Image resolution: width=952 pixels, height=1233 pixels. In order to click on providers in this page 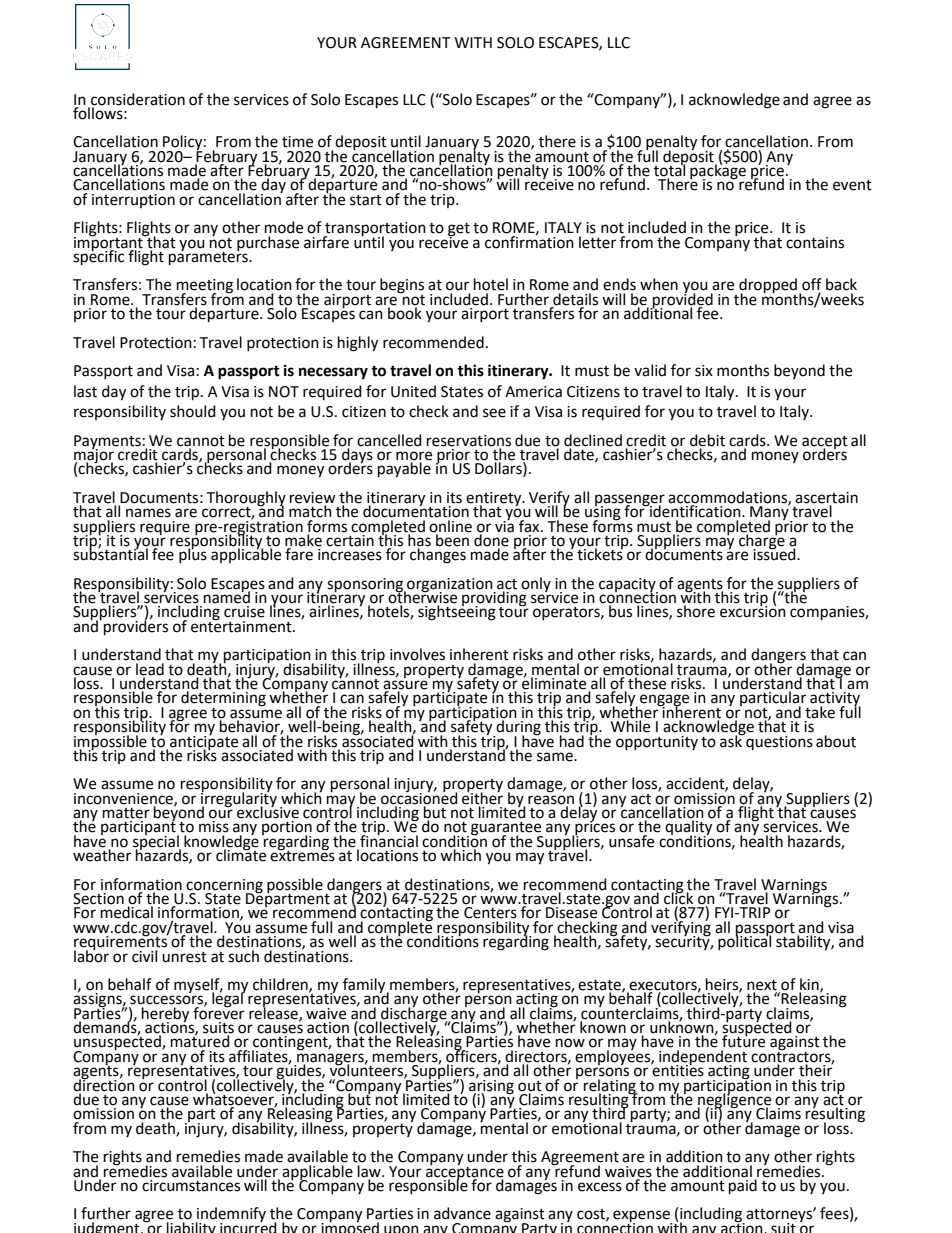, I will do `click(136, 627)`.
